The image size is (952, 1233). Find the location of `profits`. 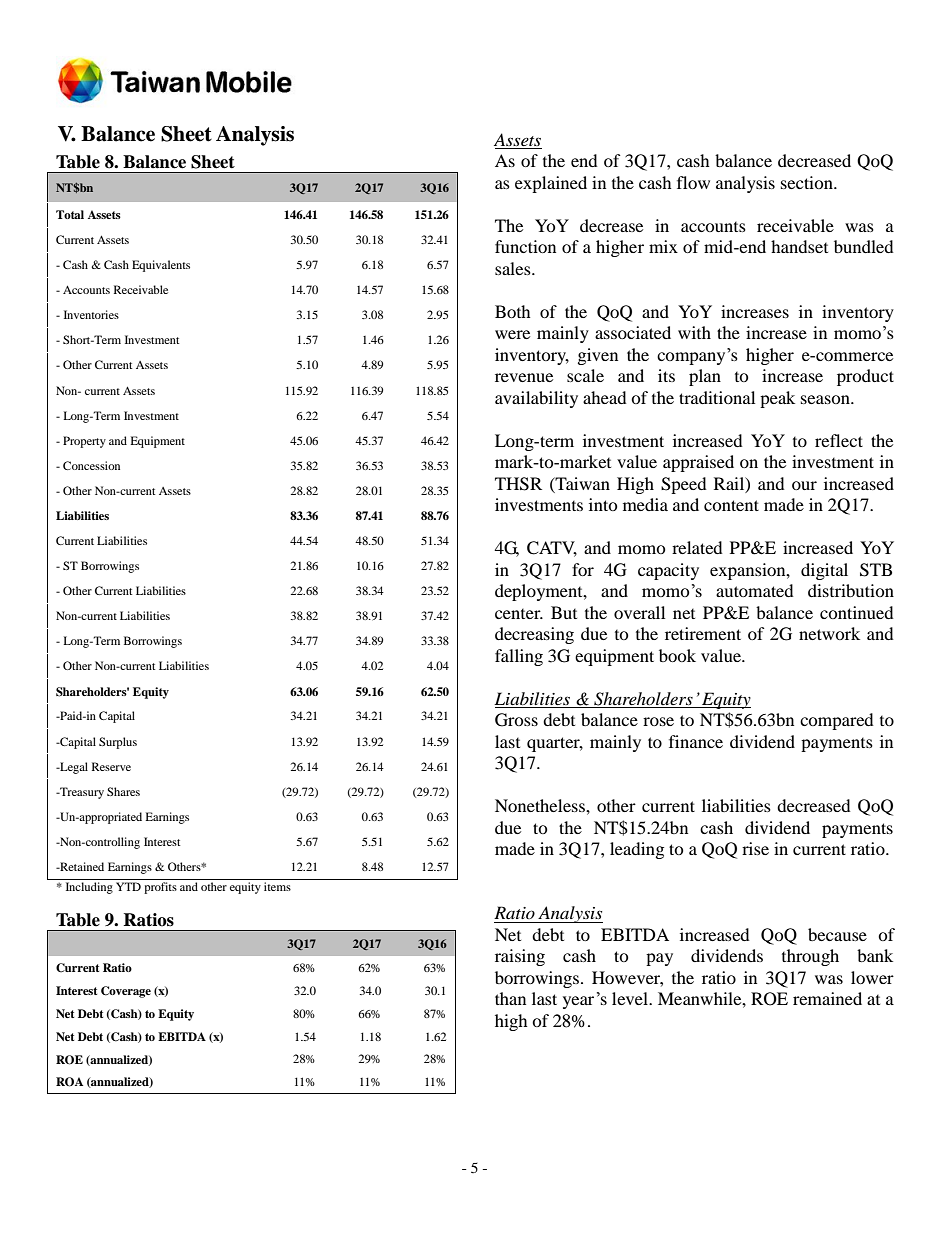

profits is located at coordinates (160, 888).
